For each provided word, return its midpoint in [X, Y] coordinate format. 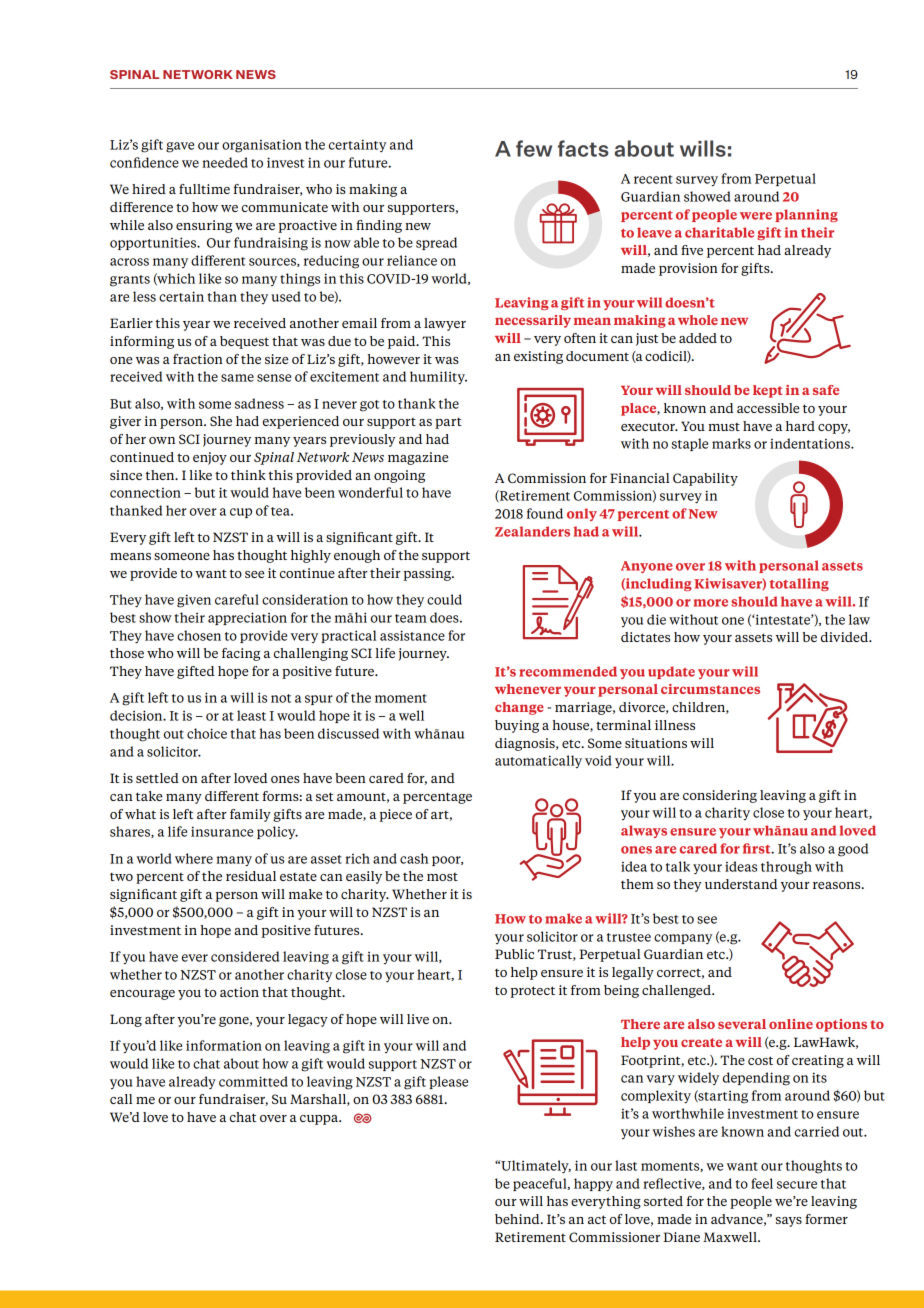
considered [245, 956]
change [519, 708]
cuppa [320, 1120]
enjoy [210, 458]
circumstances [710, 689]
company [683, 939]
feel [762, 1183]
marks [731, 443]
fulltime [204, 189]
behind [518, 1219]
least [251, 715]
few [534, 148]
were [756, 216]
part [448, 423]
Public [514, 954]
